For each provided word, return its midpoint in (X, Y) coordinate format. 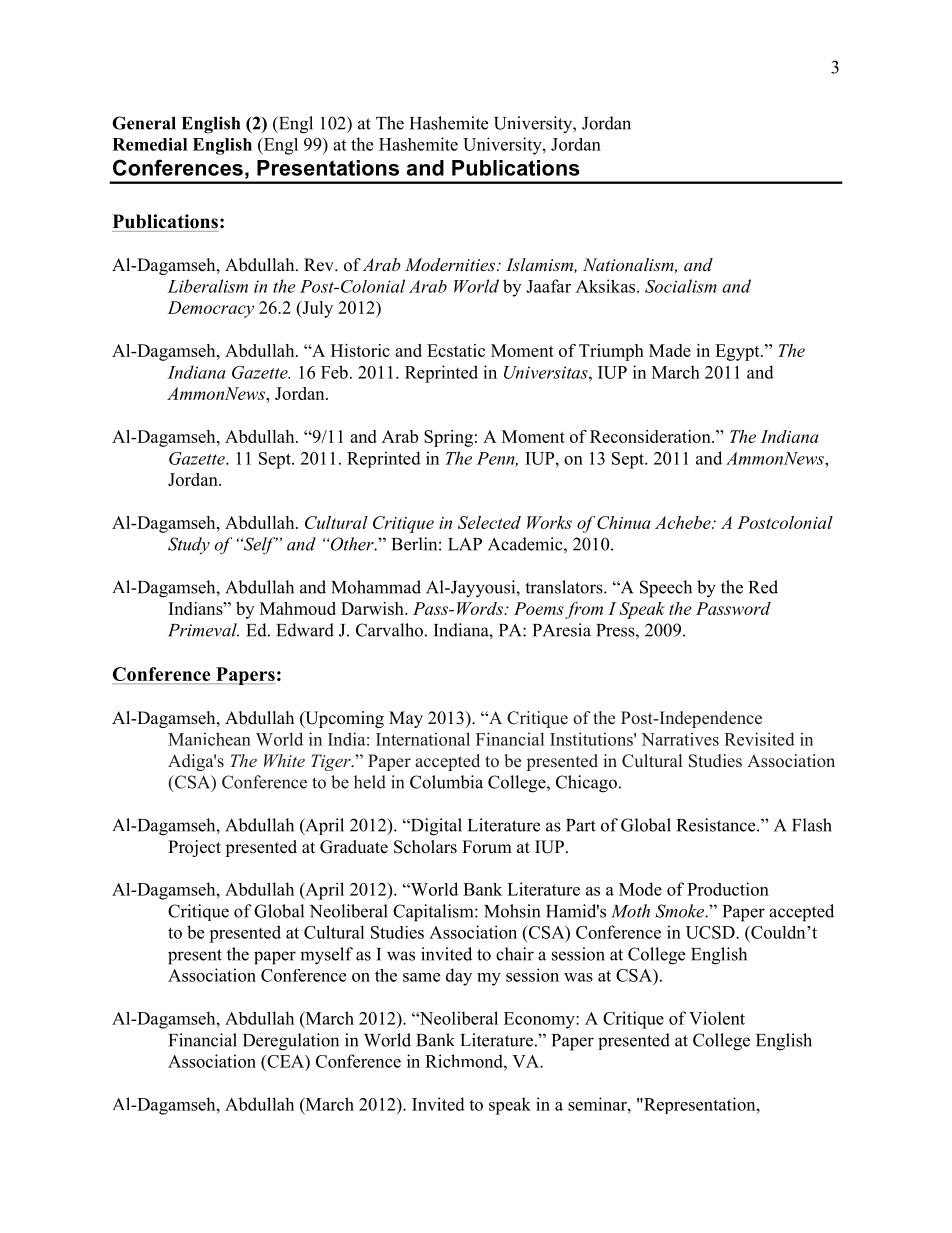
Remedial (149, 144)
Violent (717, 1018)
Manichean (209, 739)
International (423, 739)
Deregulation (291, 1042)
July (316, 309)
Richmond (465, 1061)
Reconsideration (651, 436)
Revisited (759, 739)
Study (189, 546)
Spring (448, 438)
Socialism (681, 286)
